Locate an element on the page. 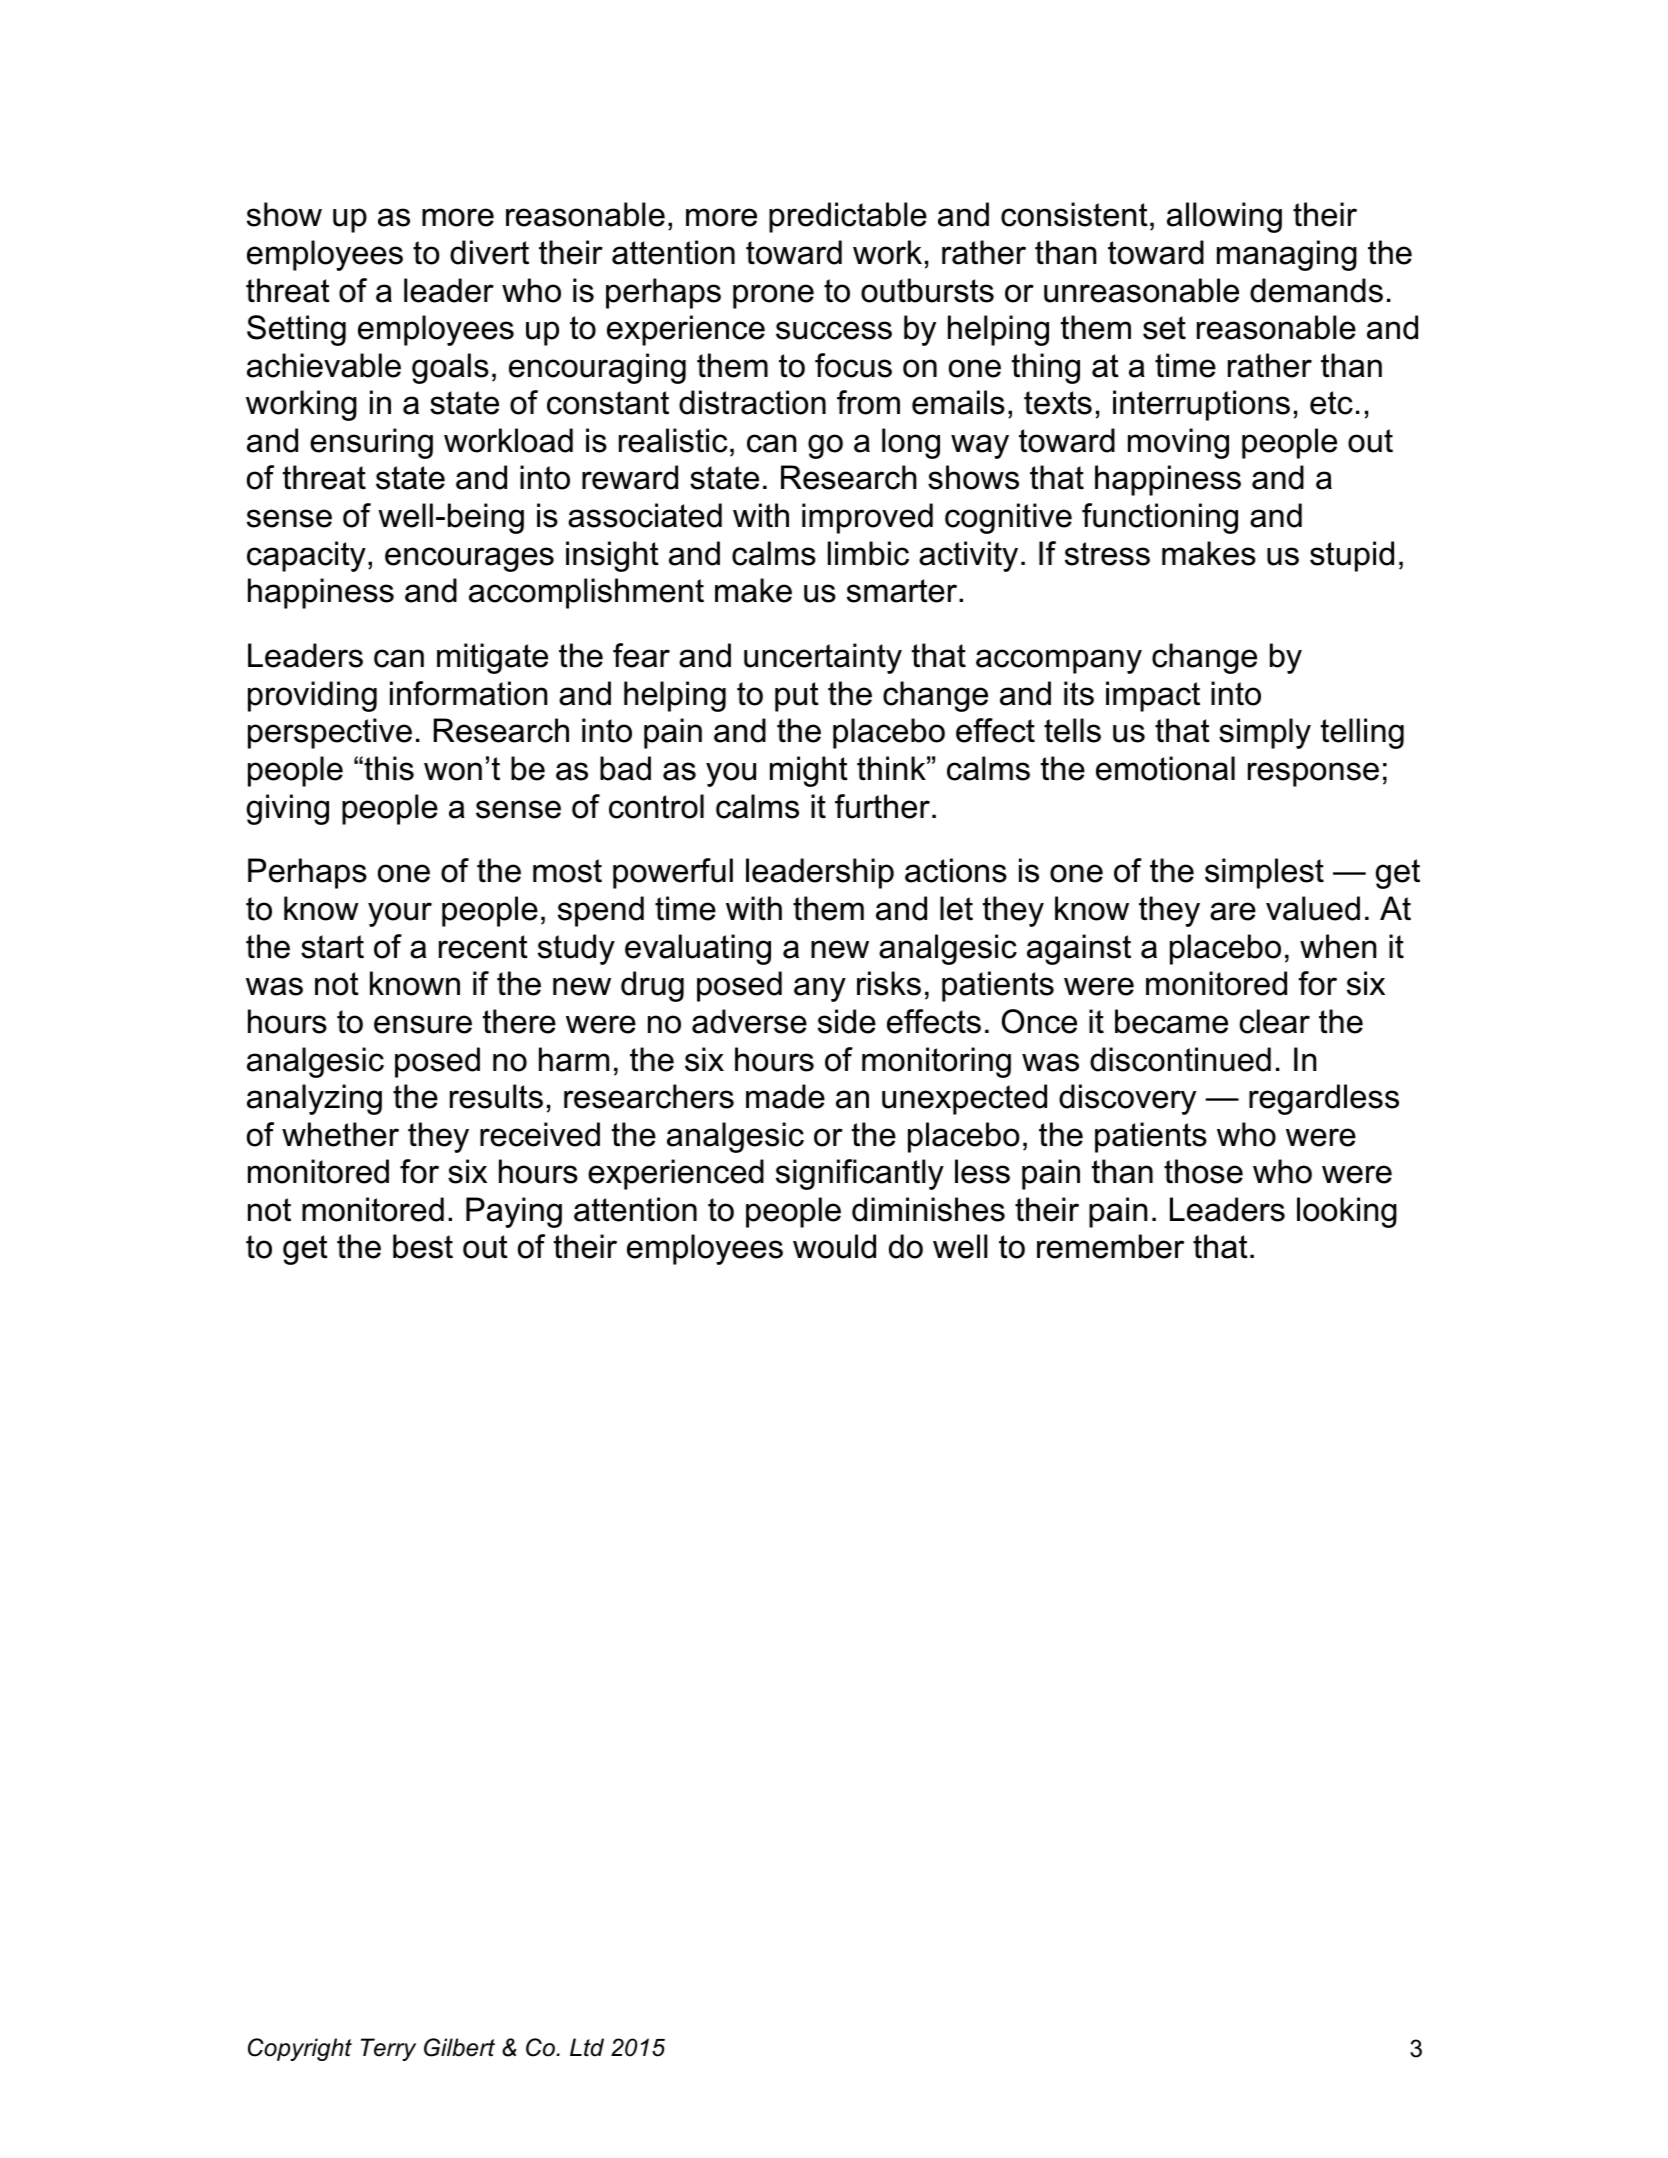  Terry is located at coordinates (388, 2049).
